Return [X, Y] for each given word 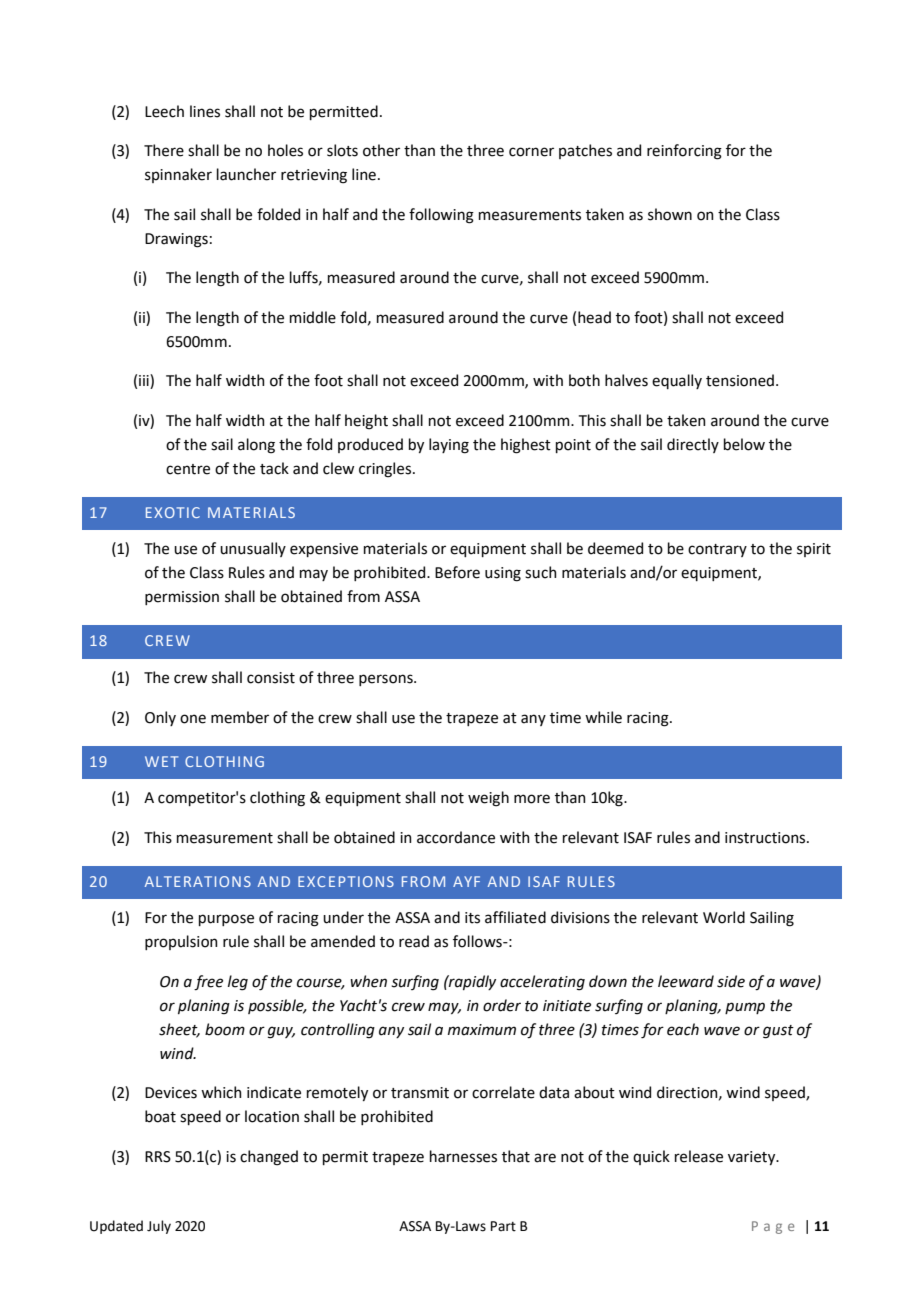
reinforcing [684, 152]
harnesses [463, 1156]
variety [753, 1158]
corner [531, 152]
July [159, 1227]
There [164, 150]
